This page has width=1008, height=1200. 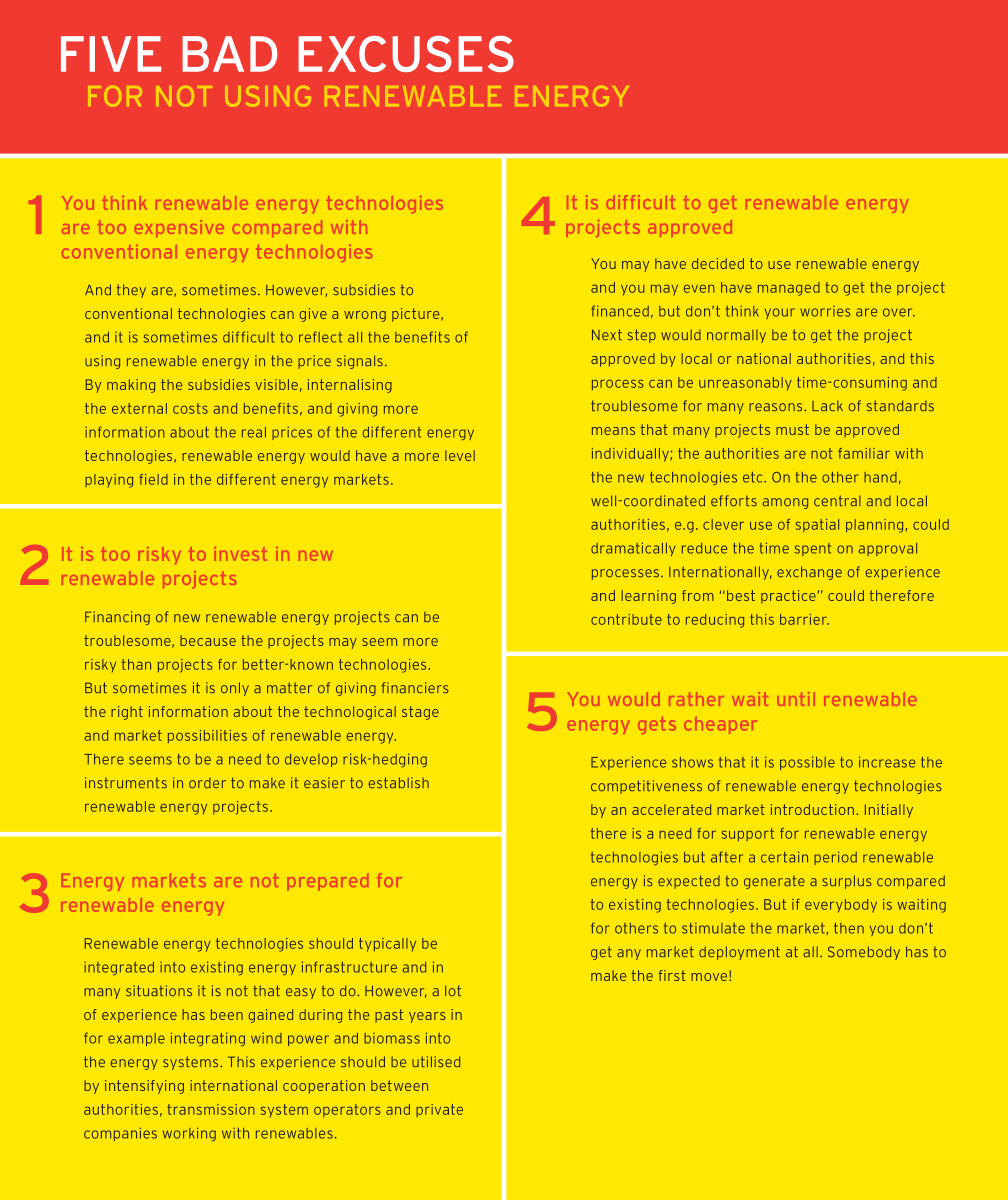 I want to click on because, so click(x=208, y=640).
